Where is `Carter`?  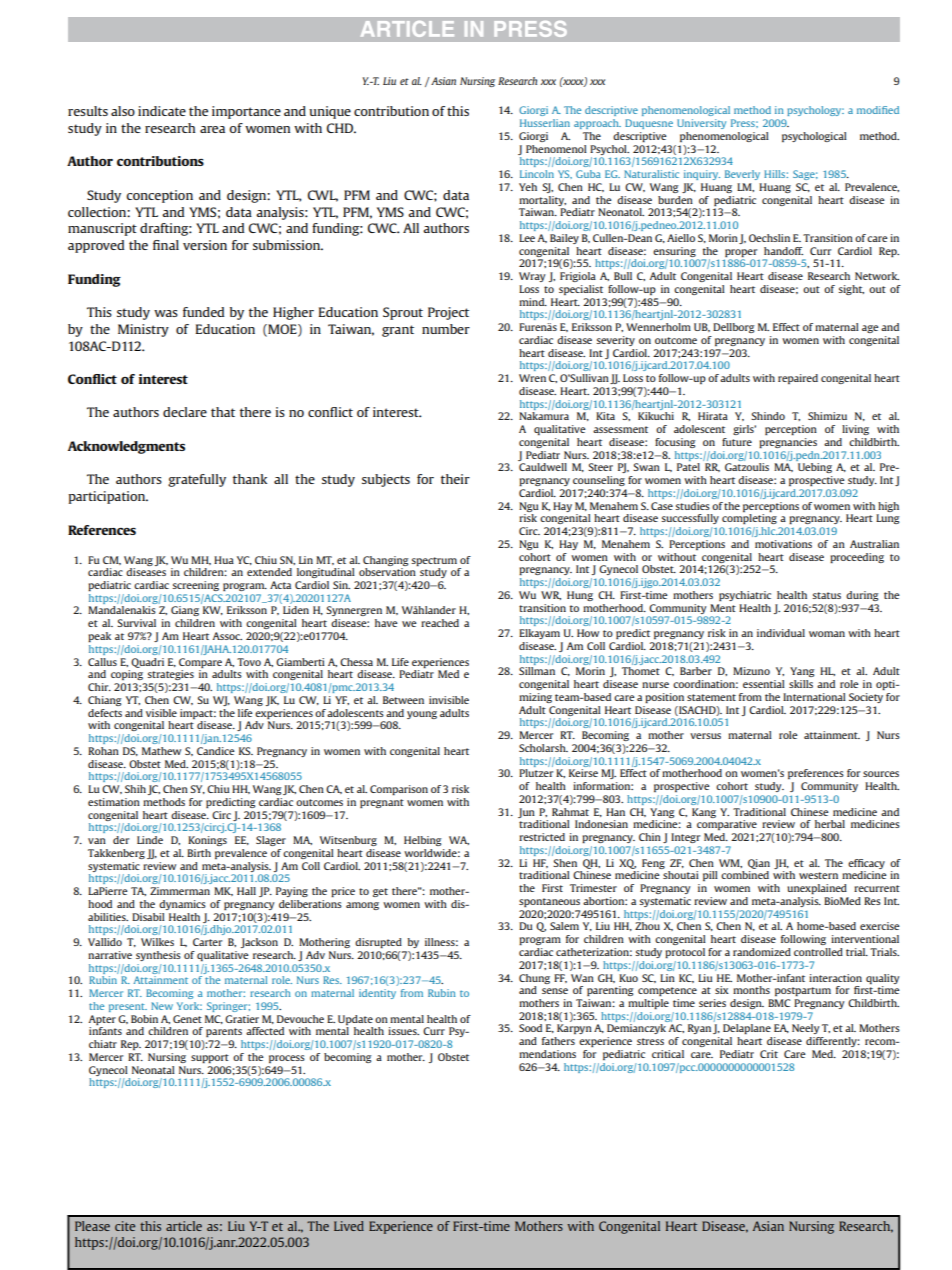 Carter is located at coordinates (207, 942).
